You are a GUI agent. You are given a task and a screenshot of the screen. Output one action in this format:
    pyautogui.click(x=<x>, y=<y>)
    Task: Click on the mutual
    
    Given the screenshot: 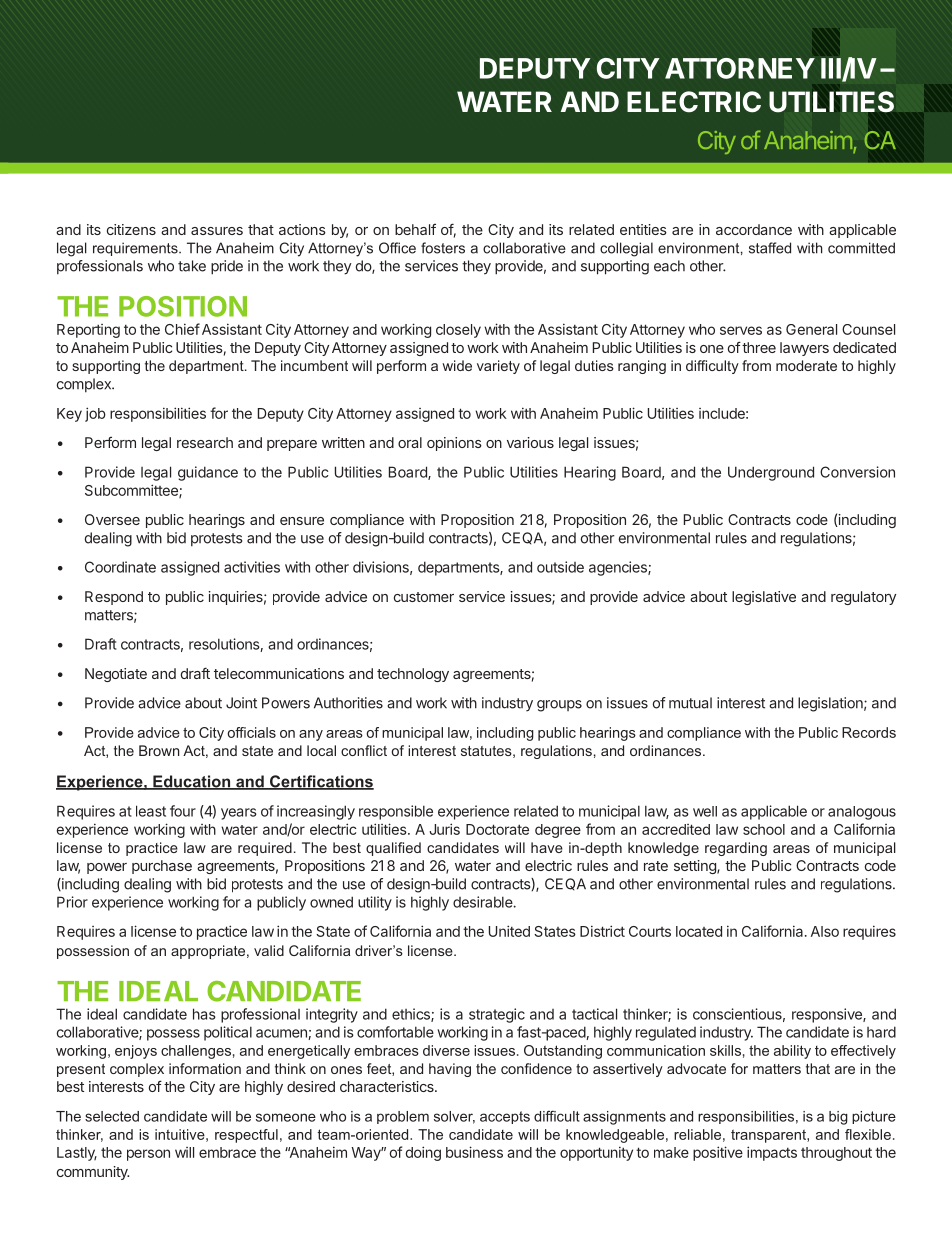 What is the action you would take?
    pyautogui.click(x=690, y=703)
